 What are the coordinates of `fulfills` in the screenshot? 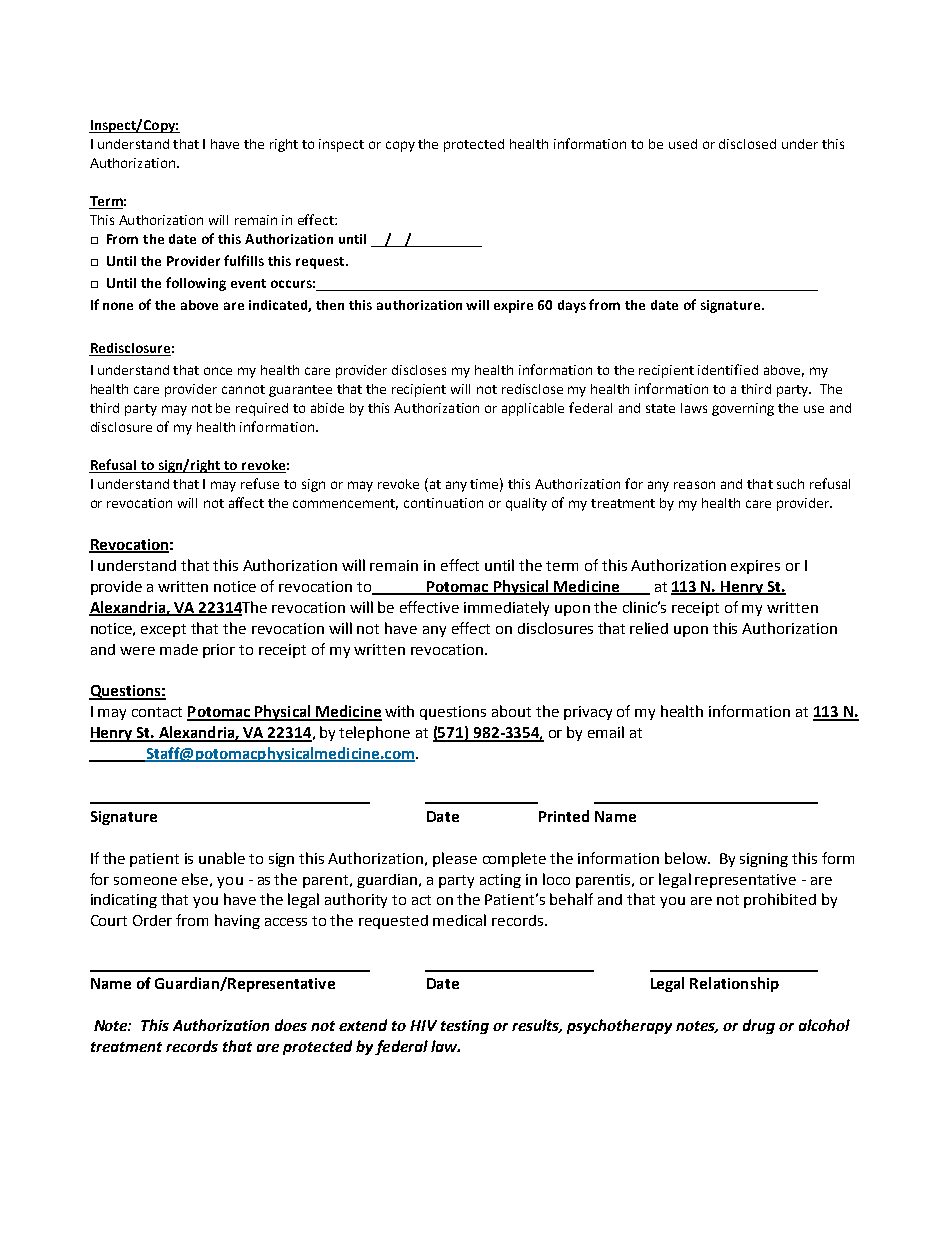 It's located at (244, 260).
